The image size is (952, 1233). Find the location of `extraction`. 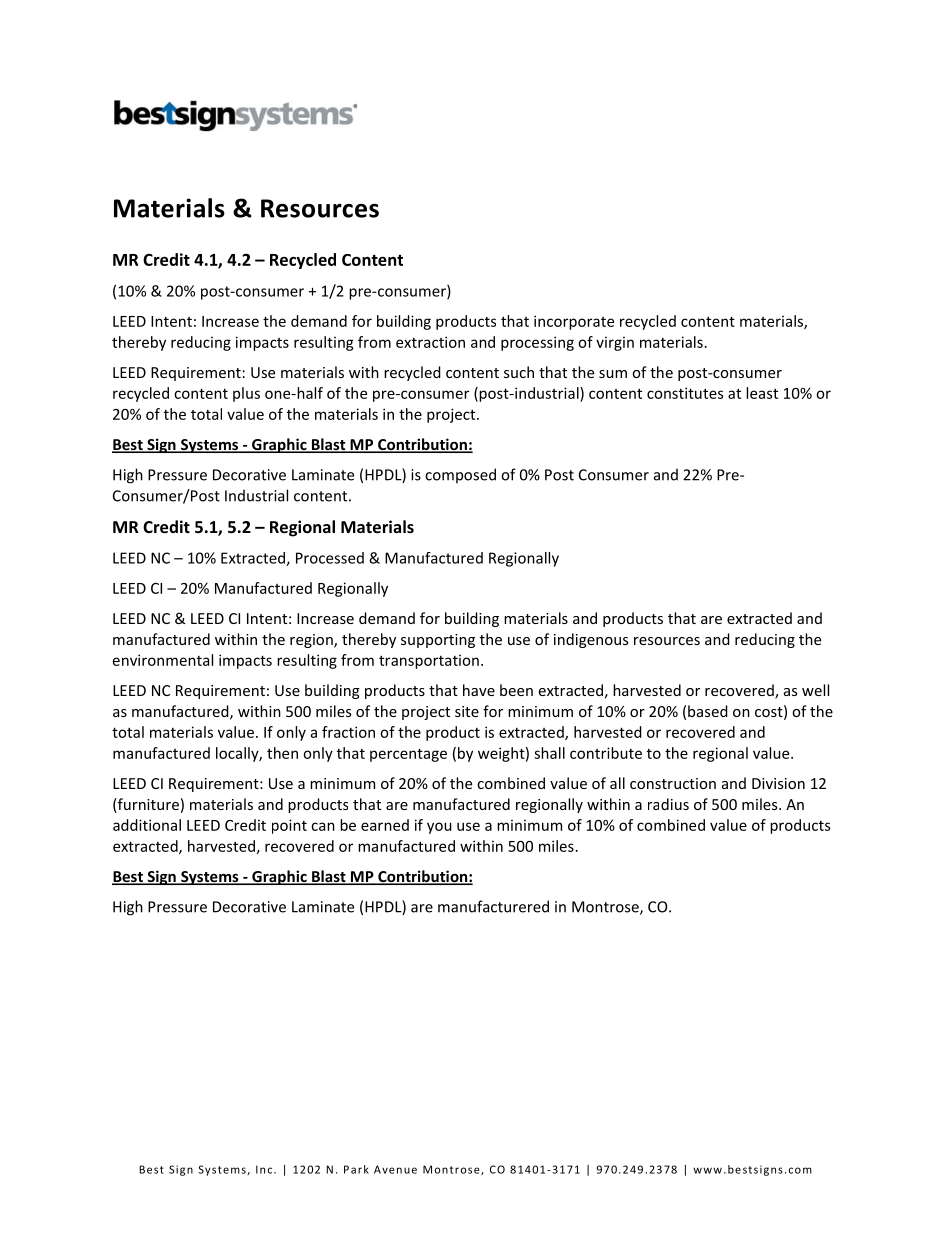

extraction is located at coordinates (430, 342).
